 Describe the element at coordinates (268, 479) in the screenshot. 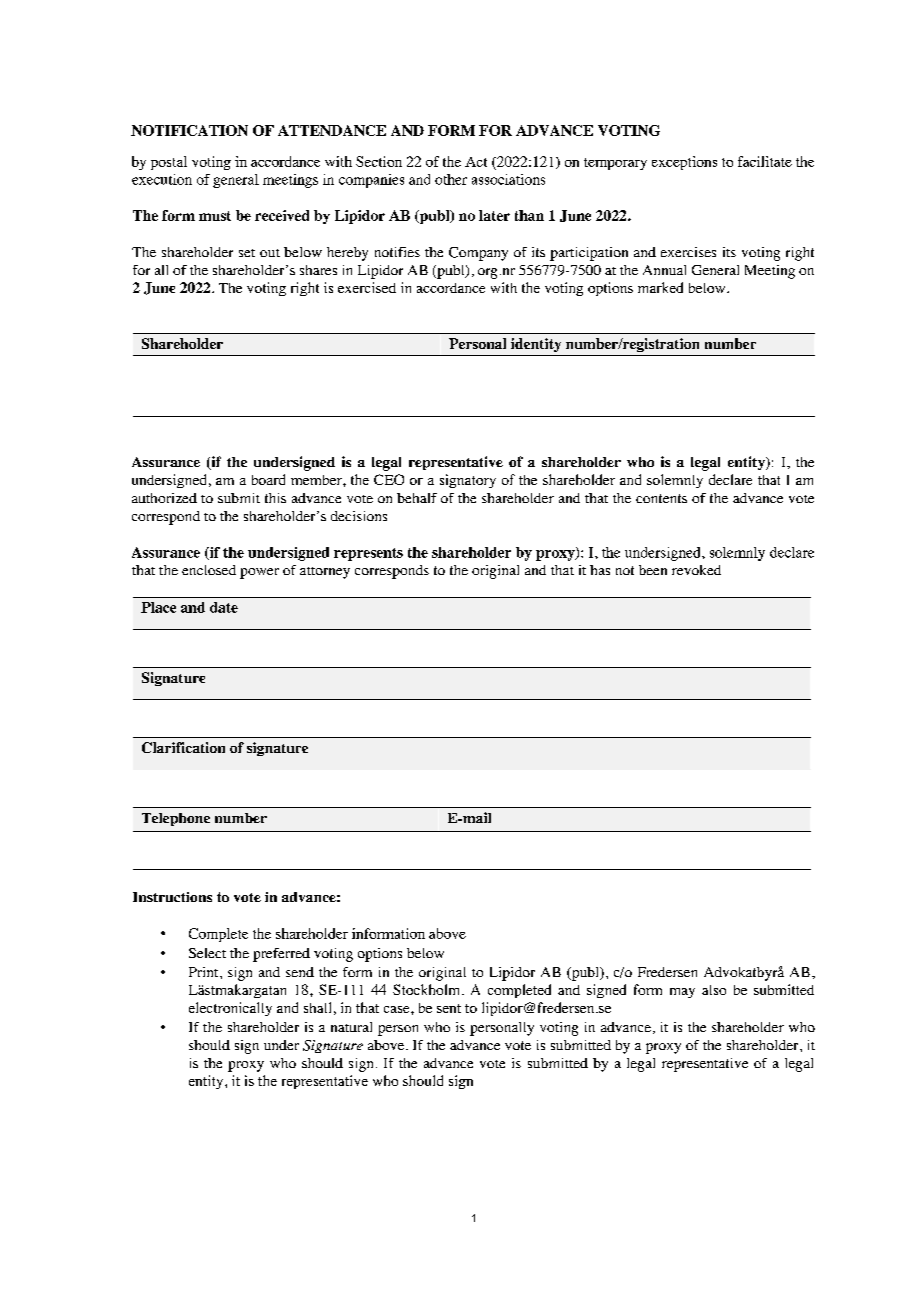

I see `board` at that location.
